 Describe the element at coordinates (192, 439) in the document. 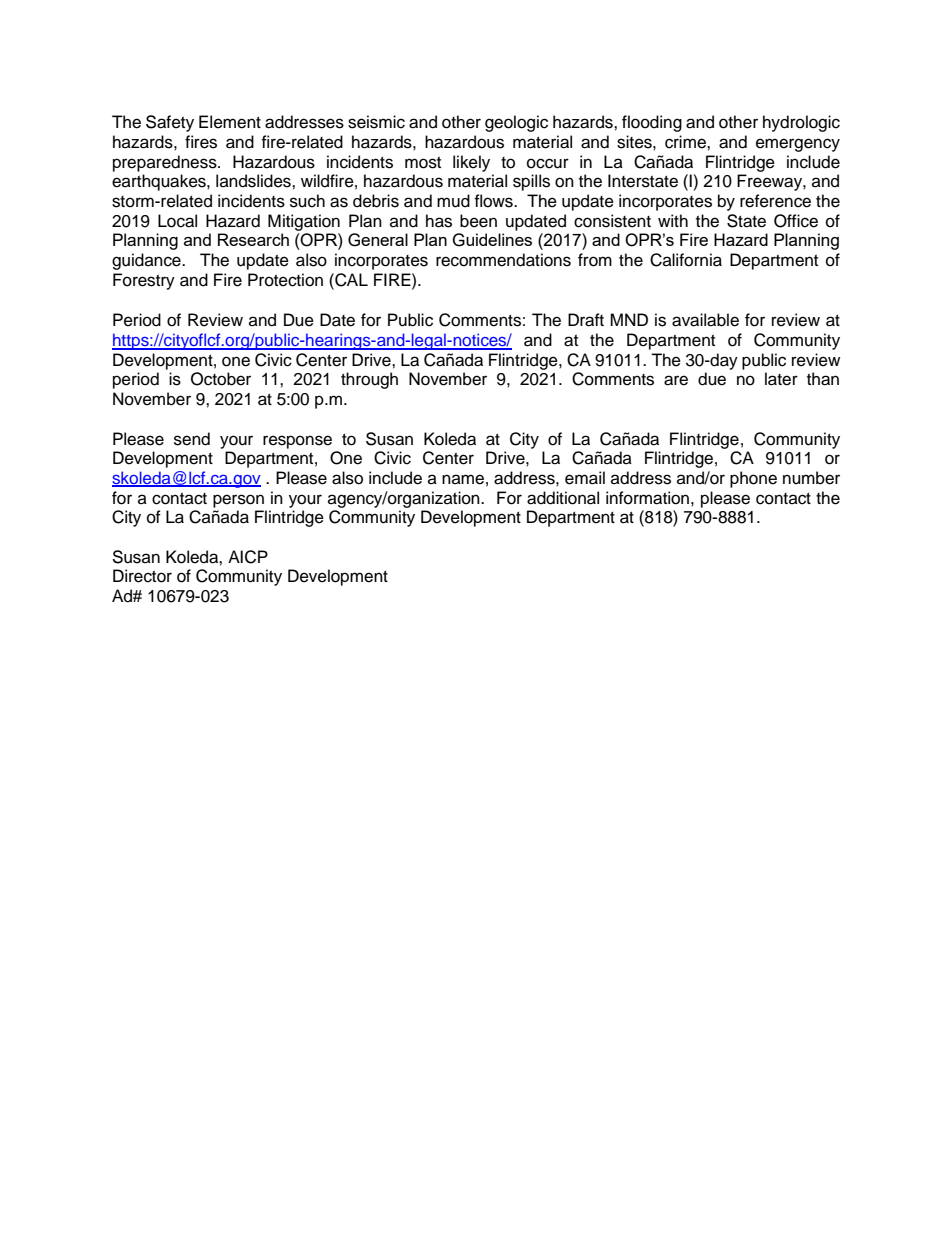

I see `send` at that location.
